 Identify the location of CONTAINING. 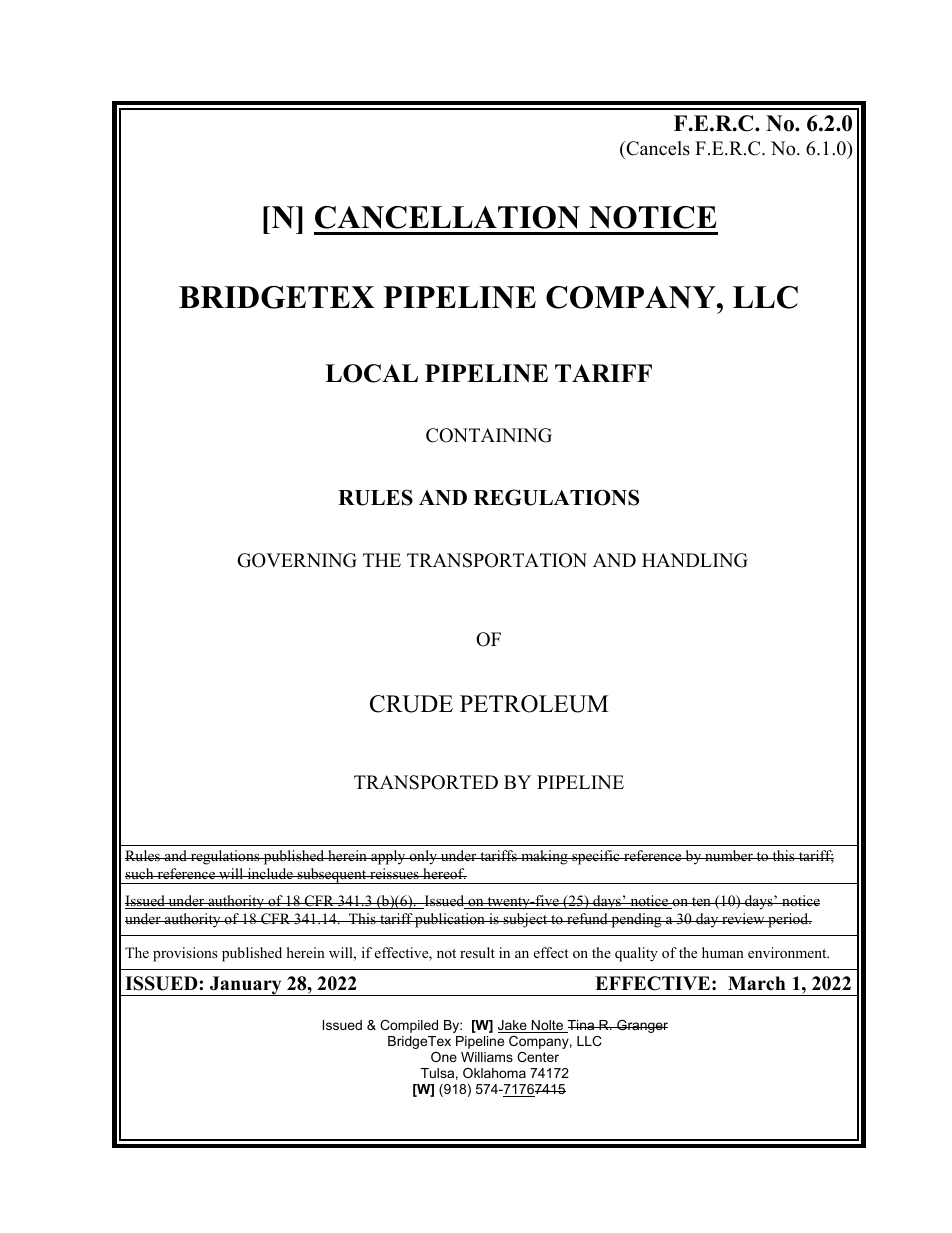
(489, 435).
